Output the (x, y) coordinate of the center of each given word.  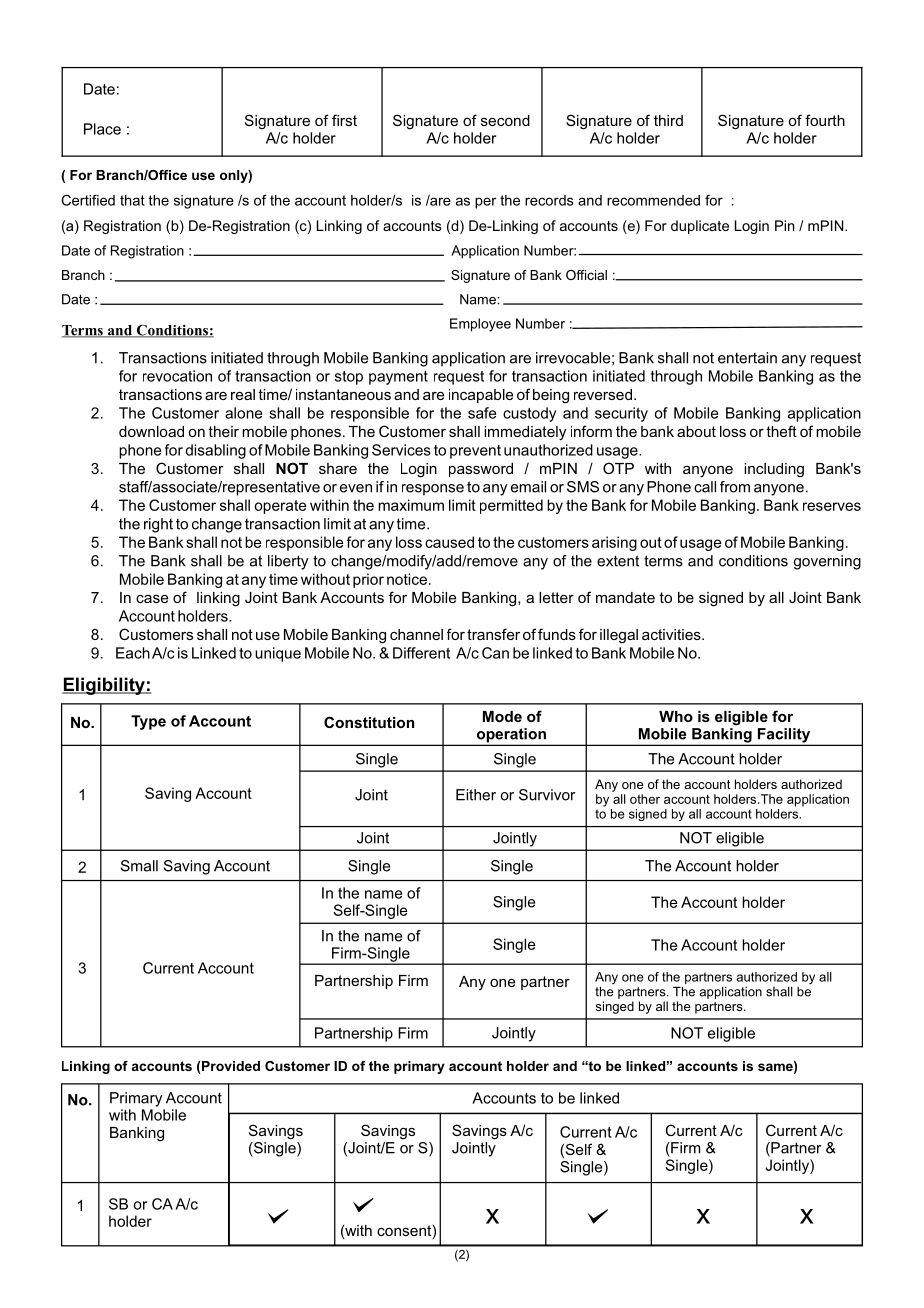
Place (102, 129)
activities (672, 634)
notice (407, 579)
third (668, 120)
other (645, 799)
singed (615, 1007)
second (505, 120)
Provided (230, 1067)
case (152, 599)
